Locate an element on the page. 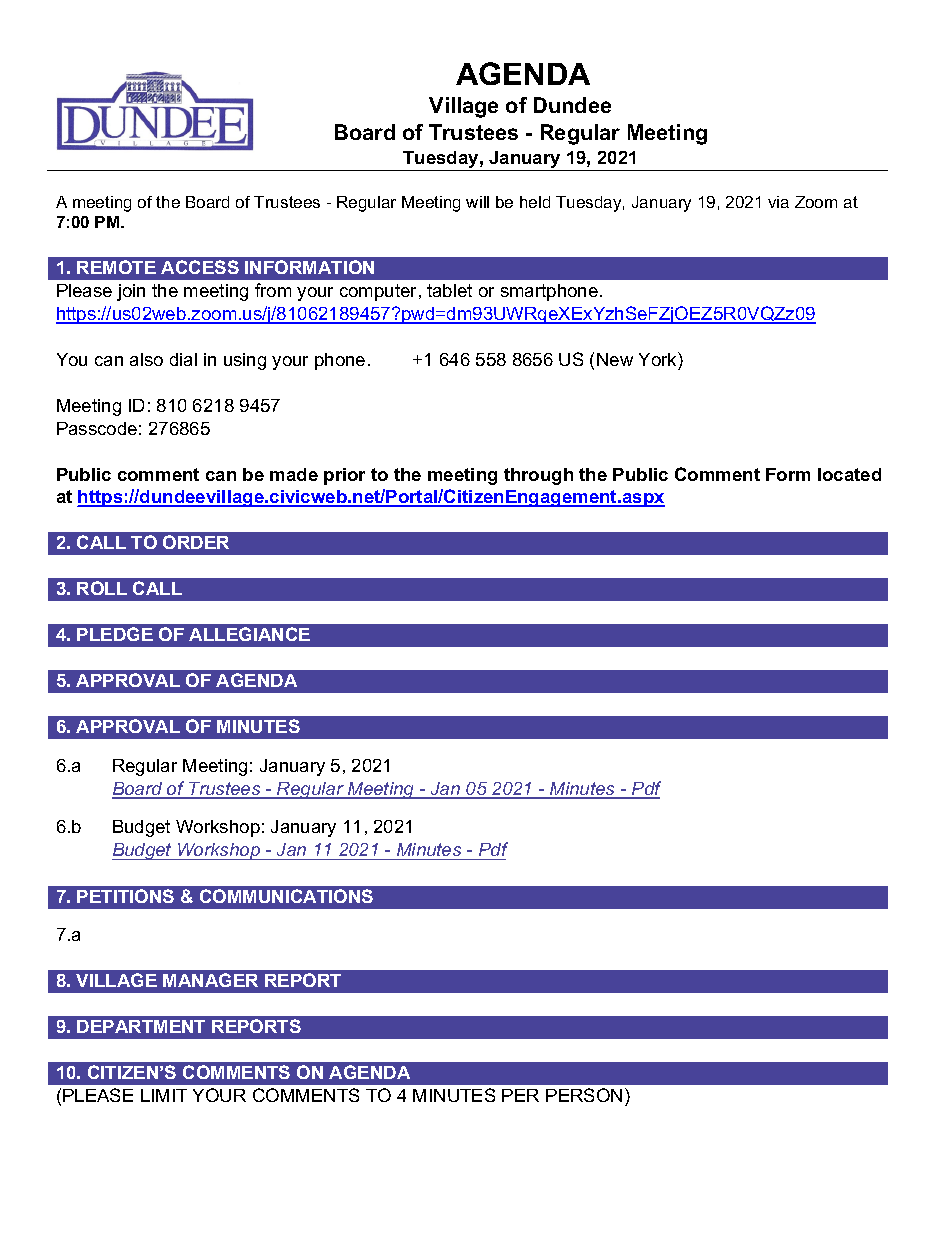 This image has width=952, height=1233. York is located at coordinates (659, 359).
